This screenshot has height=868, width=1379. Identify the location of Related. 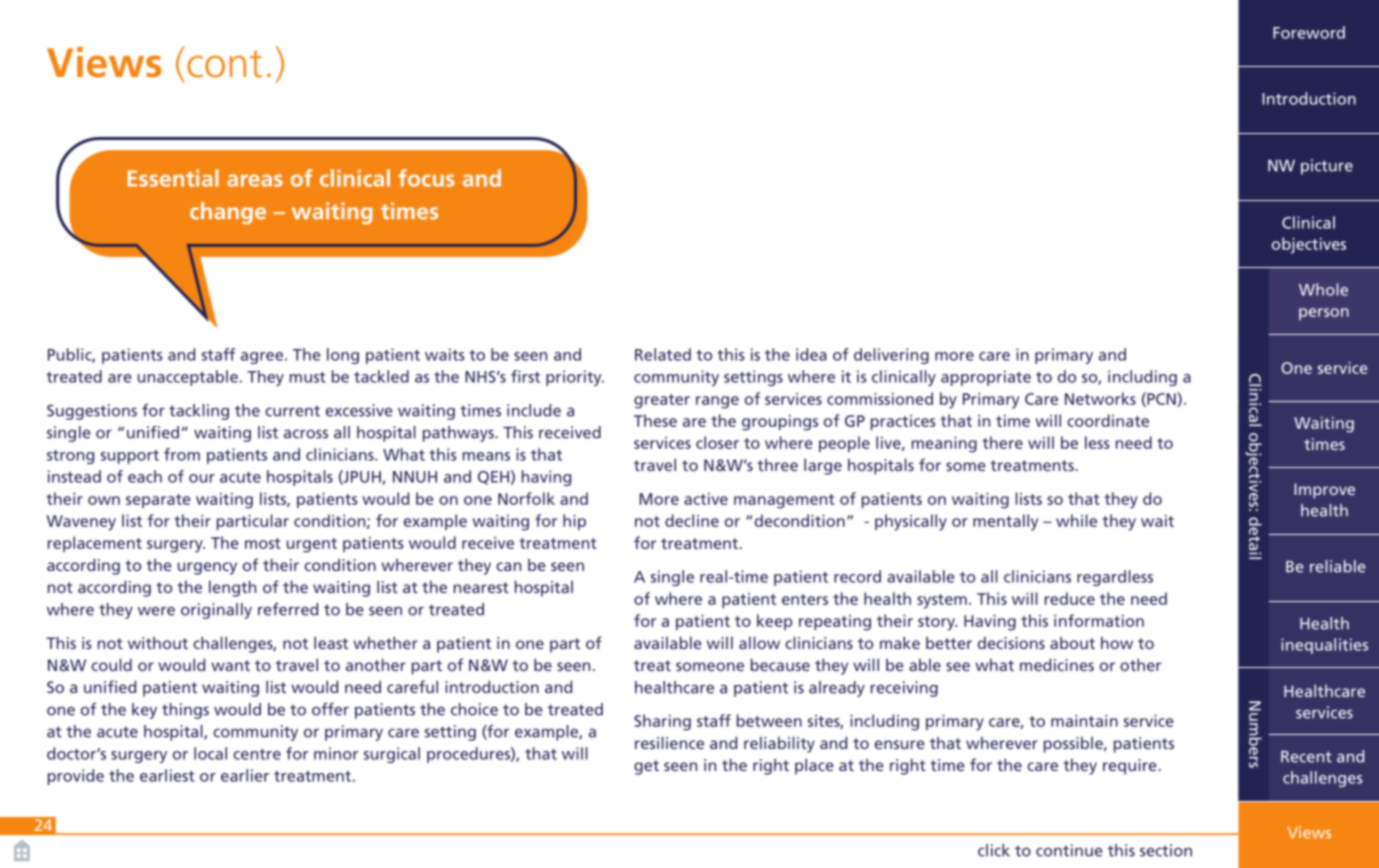
(663, 354).
